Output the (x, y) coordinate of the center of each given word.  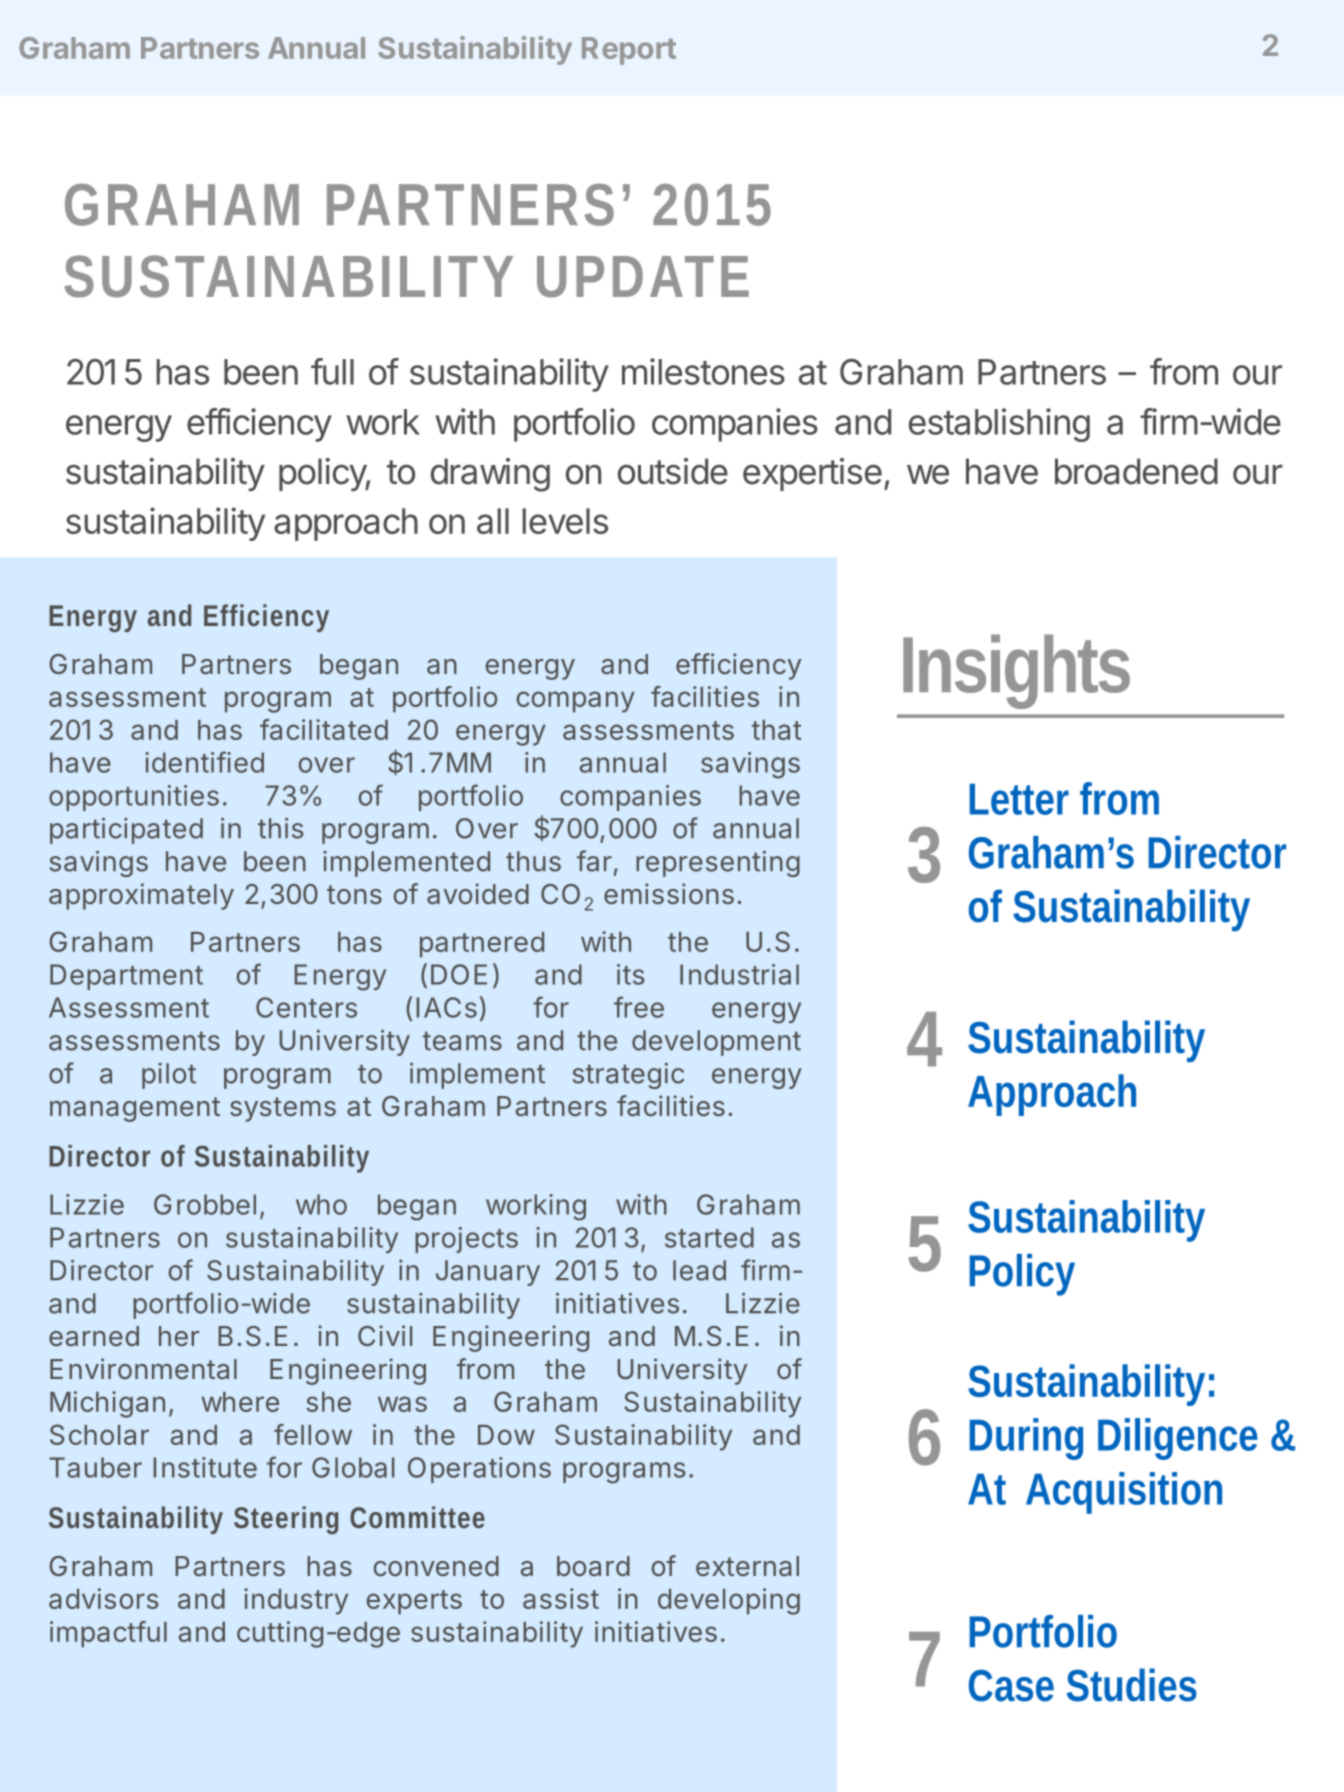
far (594, 861)
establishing (999, 425)
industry (296, 1601)
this (280, 828)
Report (629, 51)
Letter (1019, 799)
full (332, 371)
